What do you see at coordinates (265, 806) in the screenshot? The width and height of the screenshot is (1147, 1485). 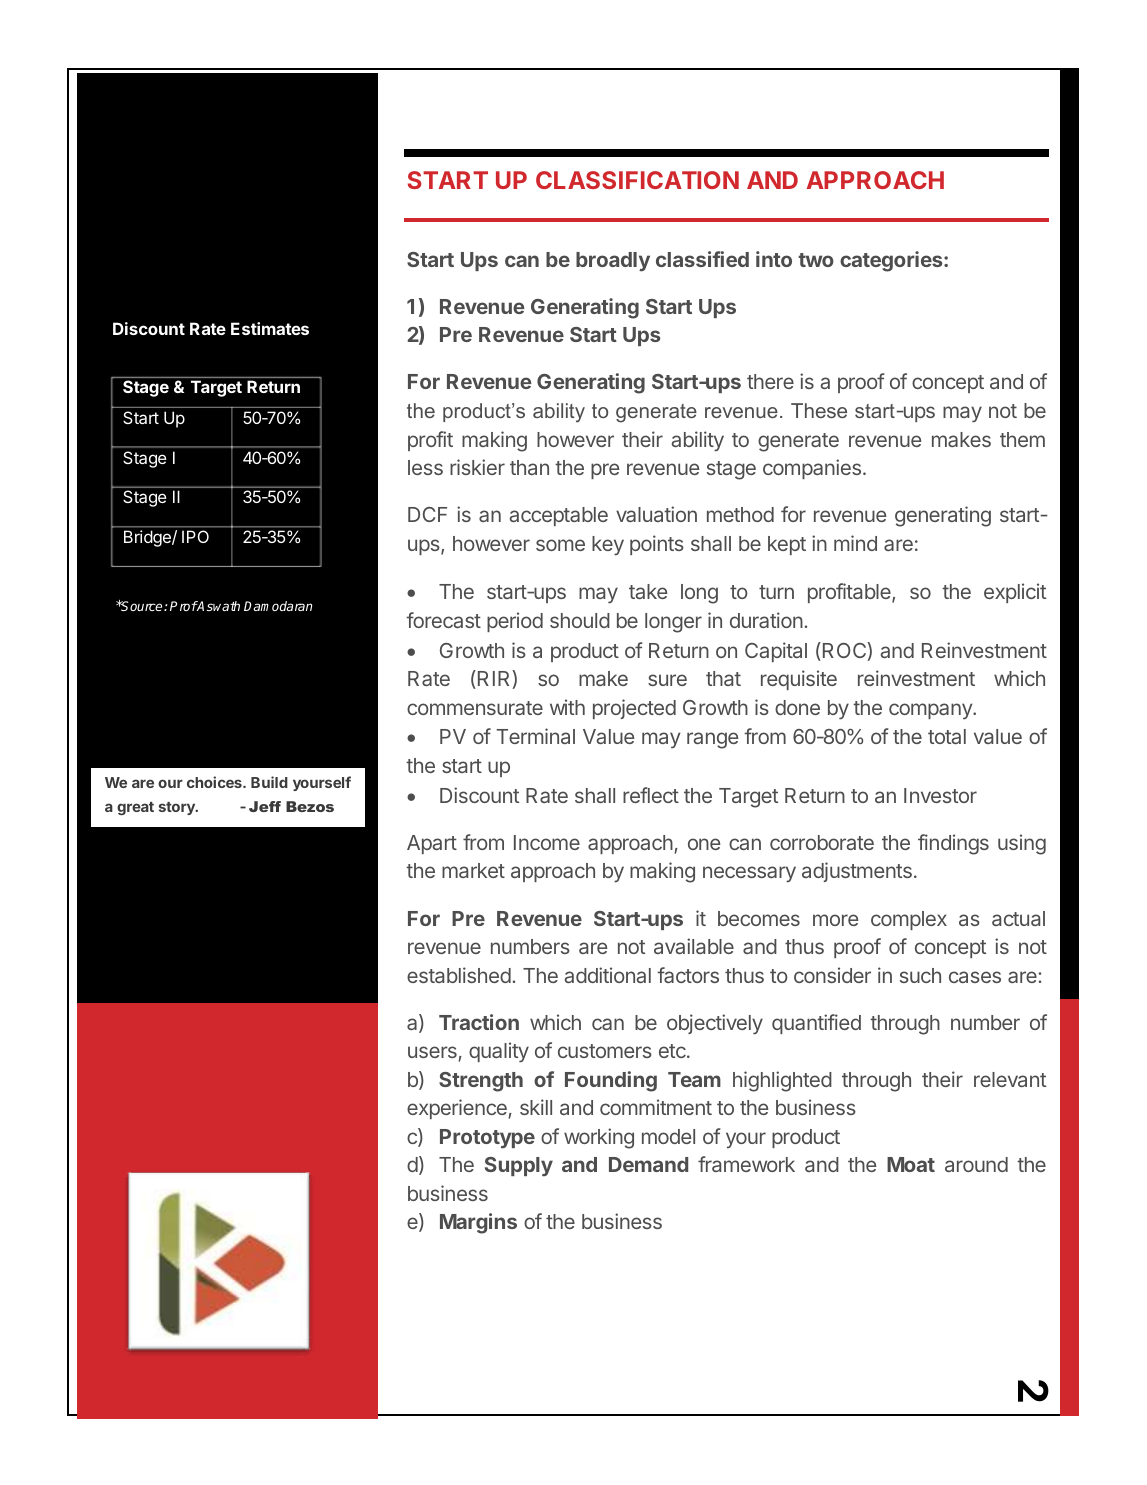 I see `Jeff` at bounding box center [265, 806].
